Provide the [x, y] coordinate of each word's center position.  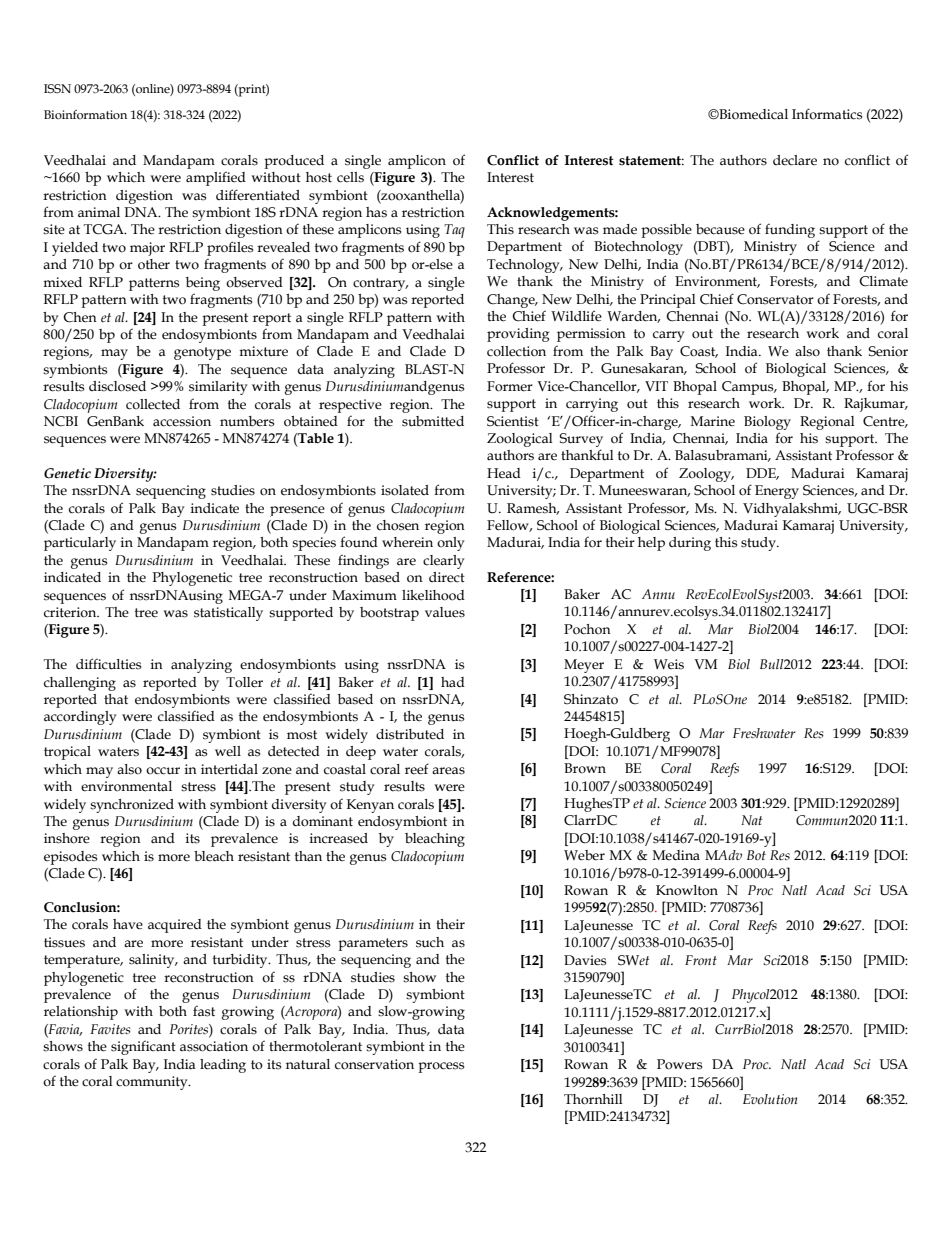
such [430, 942]
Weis [669, 664]
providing [518, 335]
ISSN [57, 89]
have [128, 924]
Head [504, 473]
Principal [668, 301]
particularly [80, 544]
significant [143, 1048]
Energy [777, 492]
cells [350, 177]
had [453, 682]
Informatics [827, 114]
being [203, 284]
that [116, 699]
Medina [676, 855]
